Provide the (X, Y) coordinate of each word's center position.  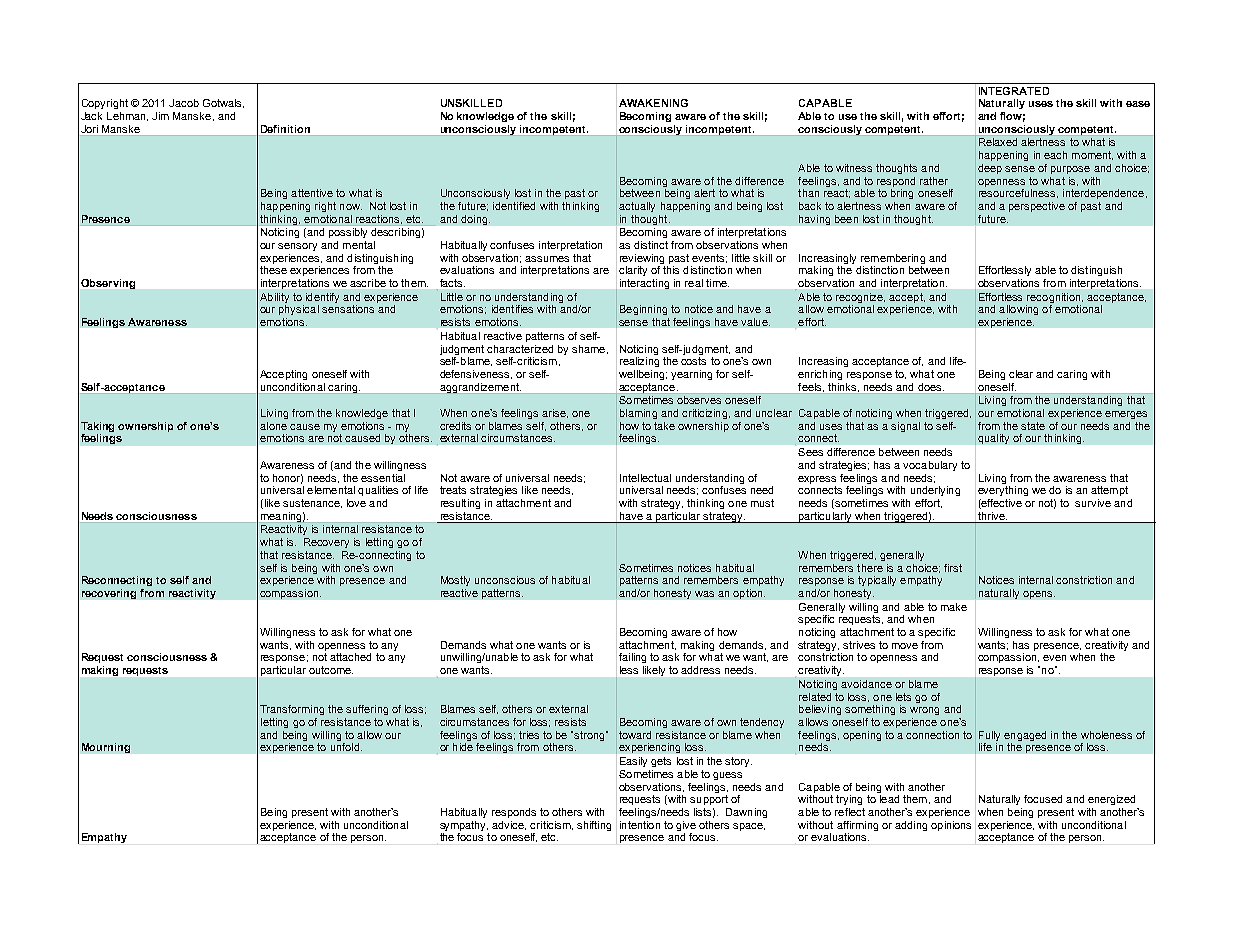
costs (693, 361)
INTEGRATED (1014, 91)
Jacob (184, 103)
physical (299, 310)
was (704, 594)
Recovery (326, 543)
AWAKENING (653, 103)
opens (1039, 595)
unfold (345, 747)
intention (640, 825)
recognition (1054, 299)
